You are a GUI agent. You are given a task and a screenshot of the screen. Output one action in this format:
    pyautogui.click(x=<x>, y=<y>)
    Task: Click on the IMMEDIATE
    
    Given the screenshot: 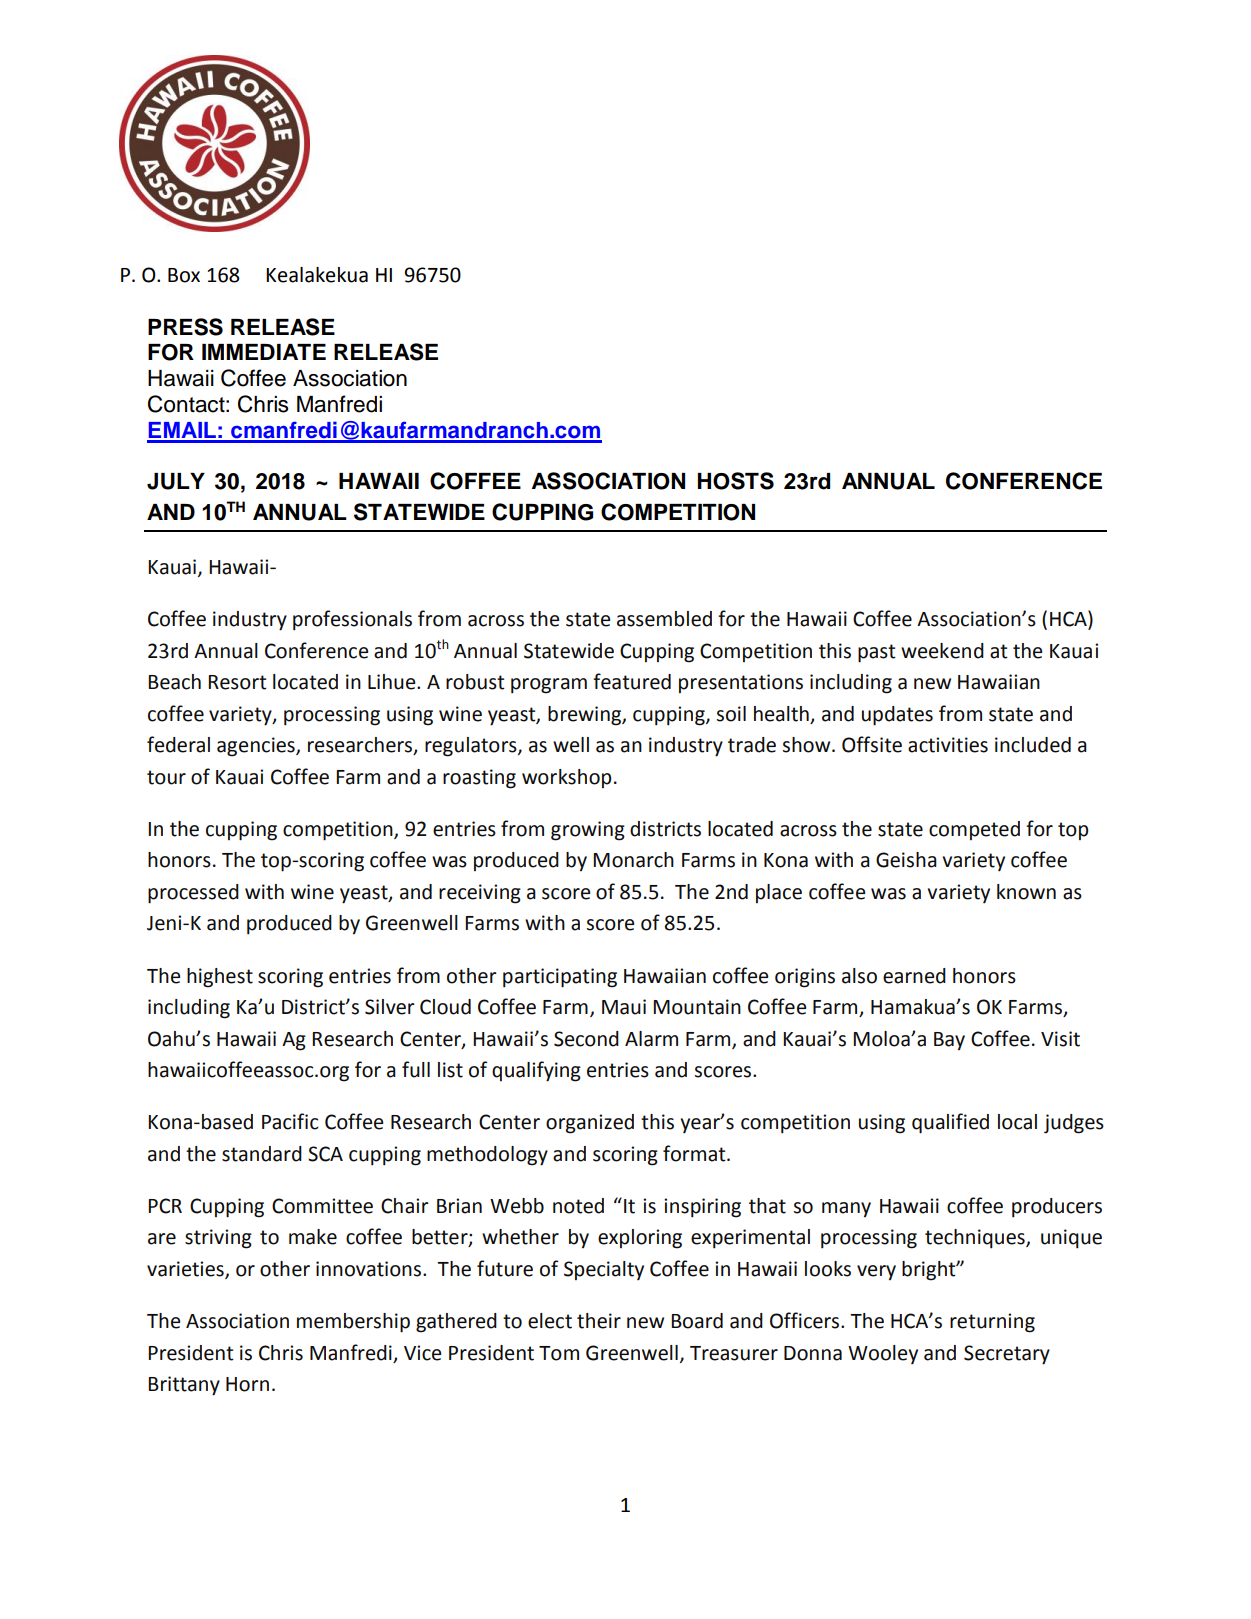 What is the action you would take?
    pyautogui.click(x=264, y=352)
